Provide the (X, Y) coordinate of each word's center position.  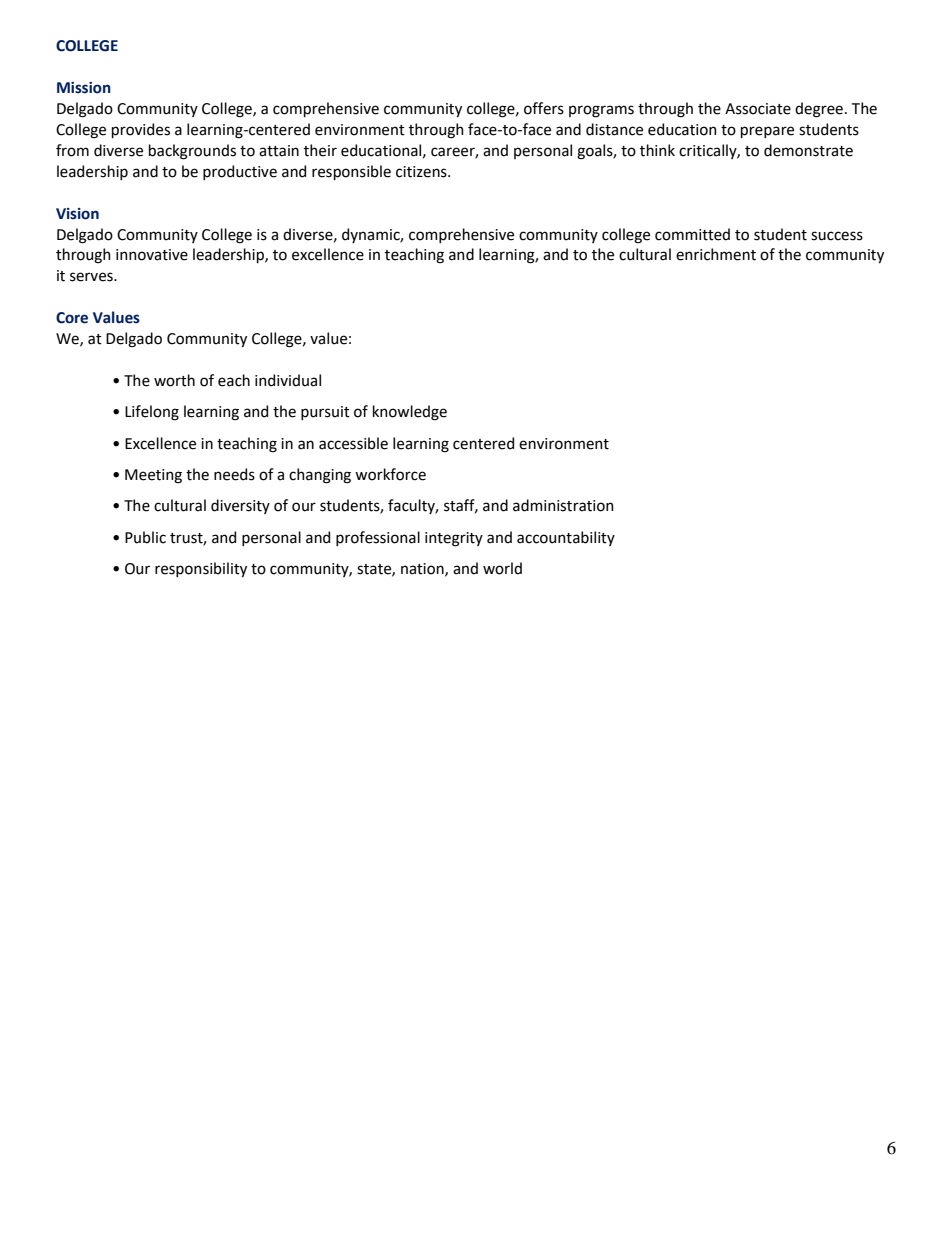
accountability (566, 538)
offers (544, 108)
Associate (758, 109)
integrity (454, 539)
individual (288, 380)
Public (145, 537)
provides (141, 130)
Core (72, 318)
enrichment (716, 254)
